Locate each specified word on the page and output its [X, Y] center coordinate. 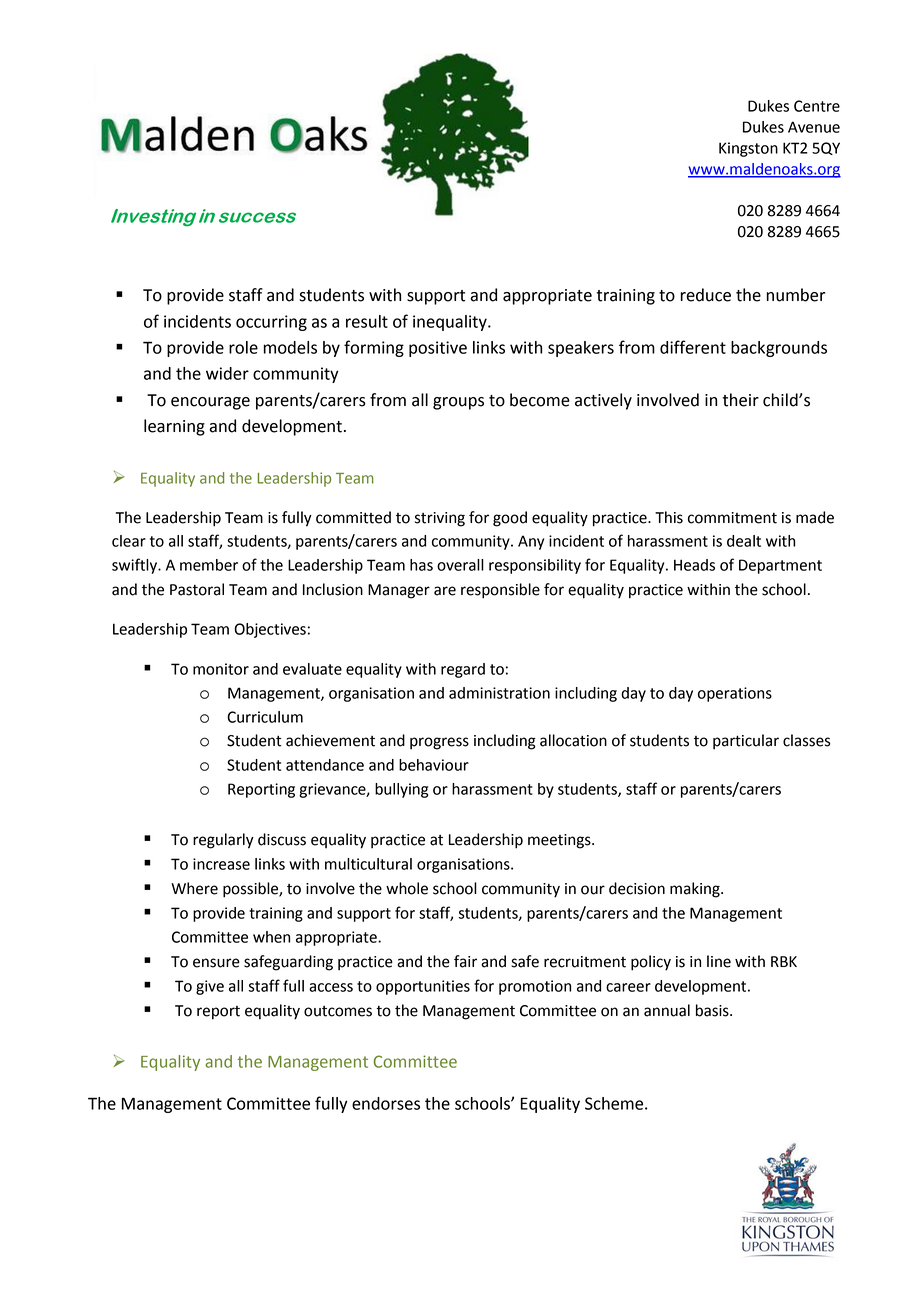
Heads [694, 565]
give [210, 987]
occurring [271, 323]
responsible [500, 591]
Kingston [748, 149]
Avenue [814, 127]
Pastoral [197, 589]
